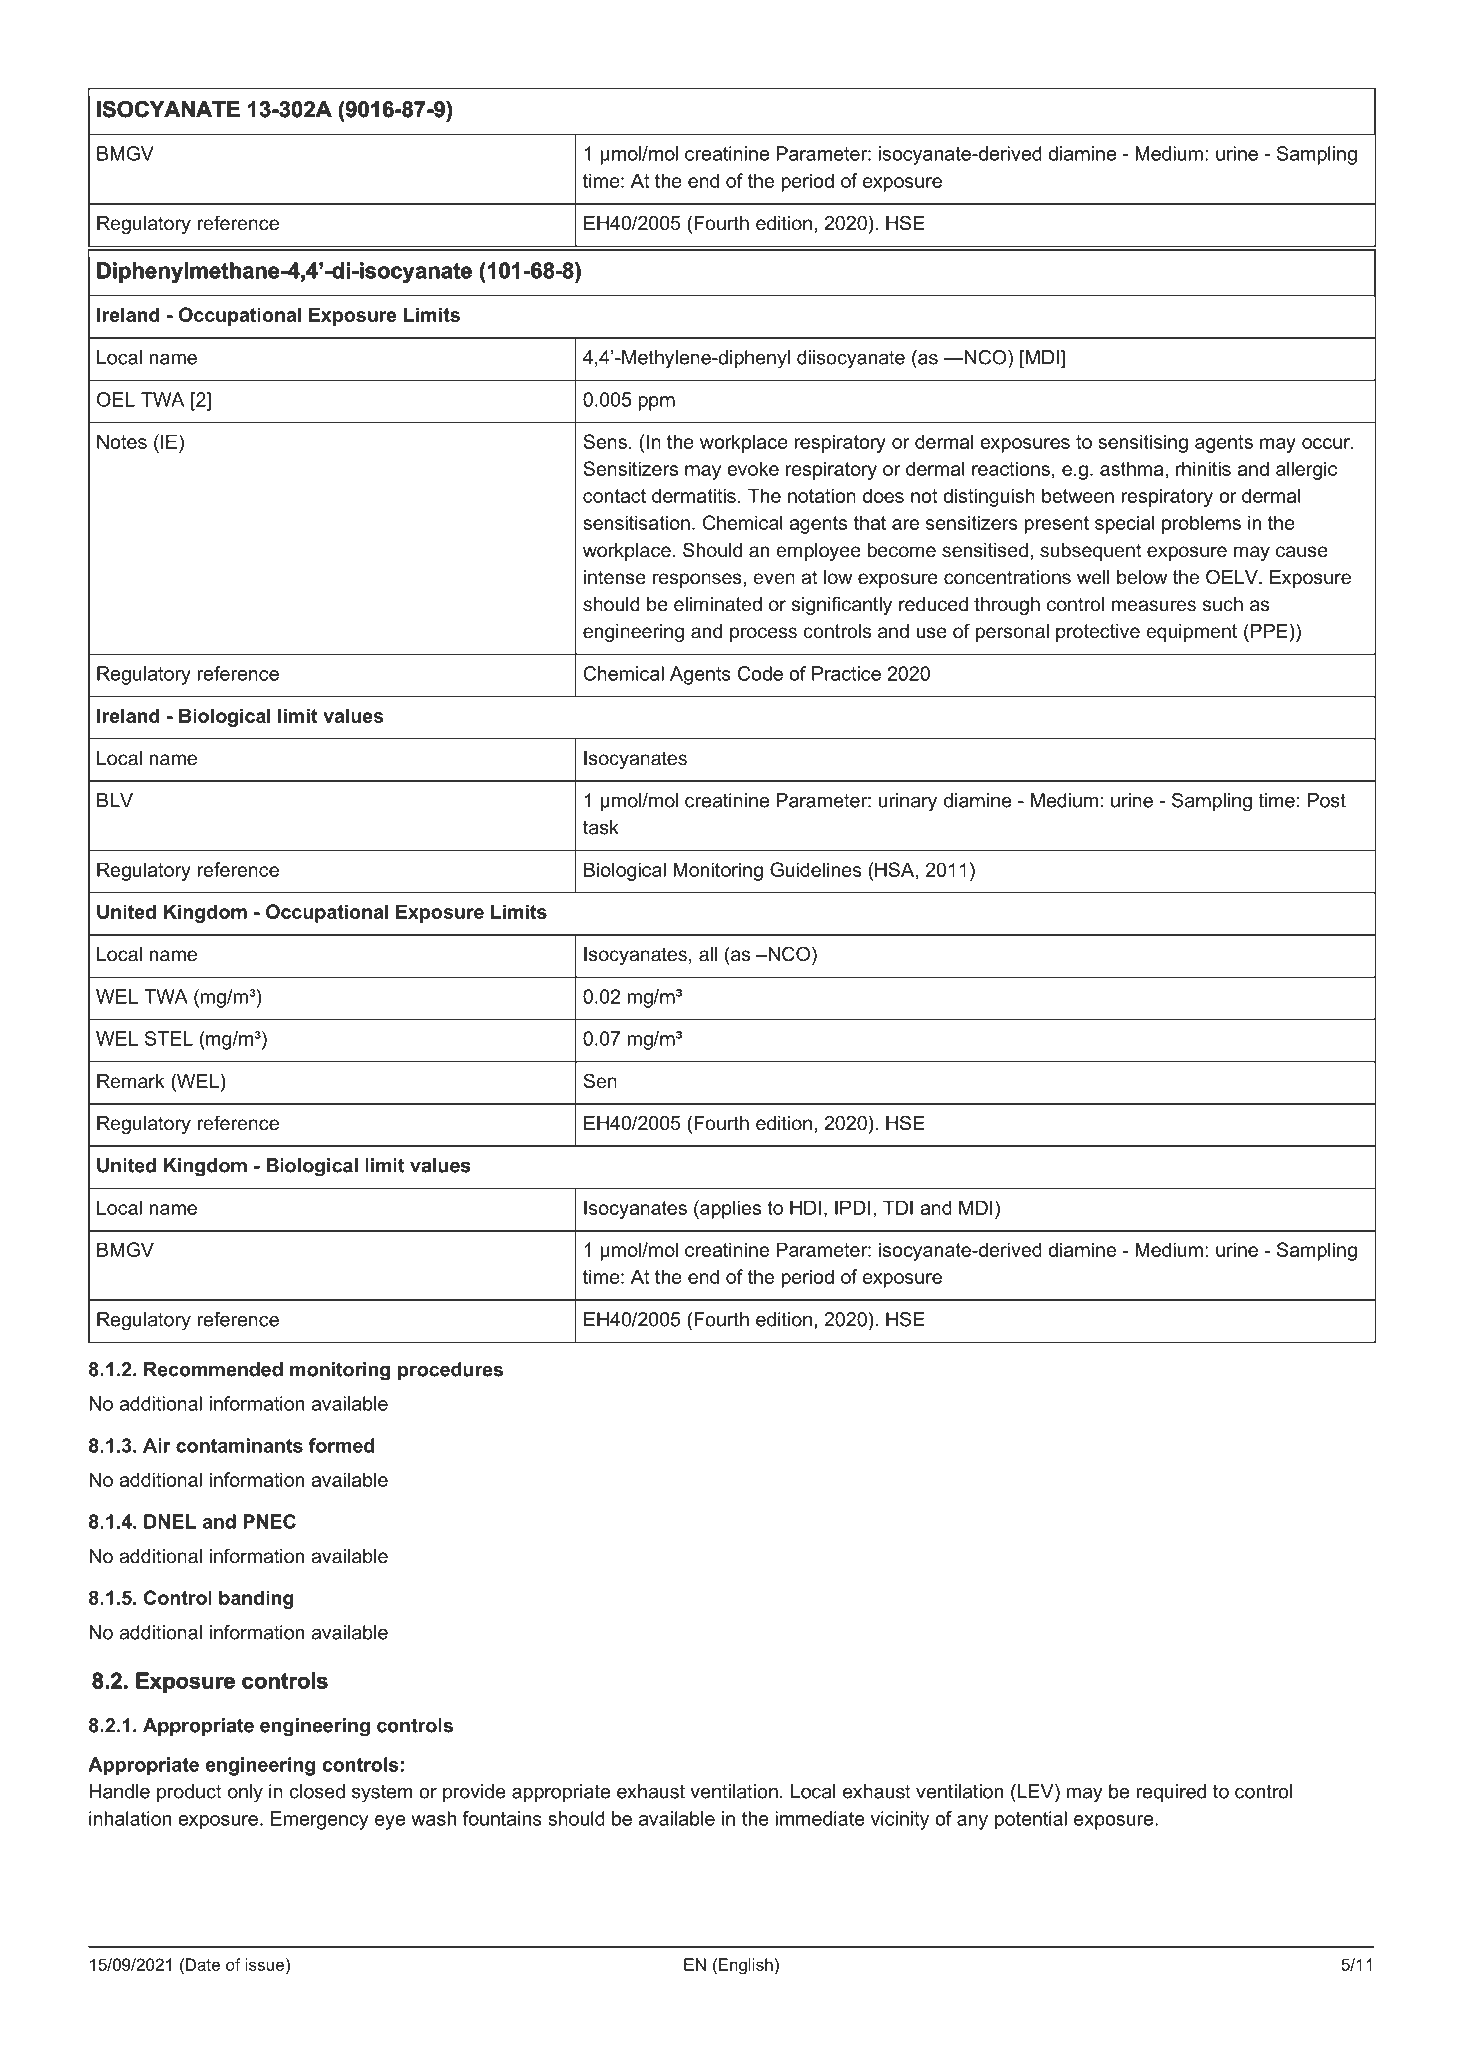 This page has height=2064, width=1460. I want to click on evoke, so click(753, 468).
